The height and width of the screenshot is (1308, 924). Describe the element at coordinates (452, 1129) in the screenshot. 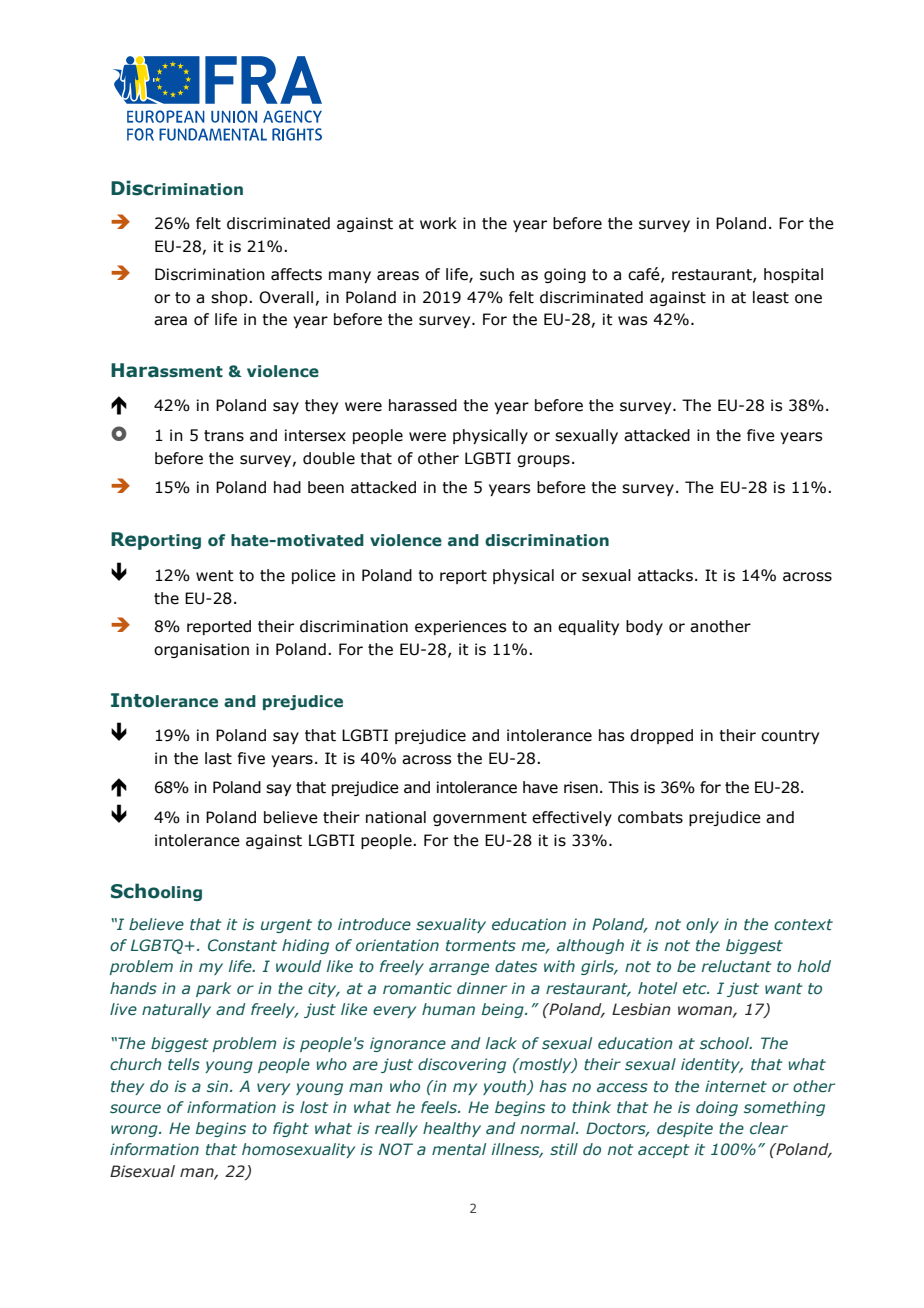

I see `healthy` at that location.
